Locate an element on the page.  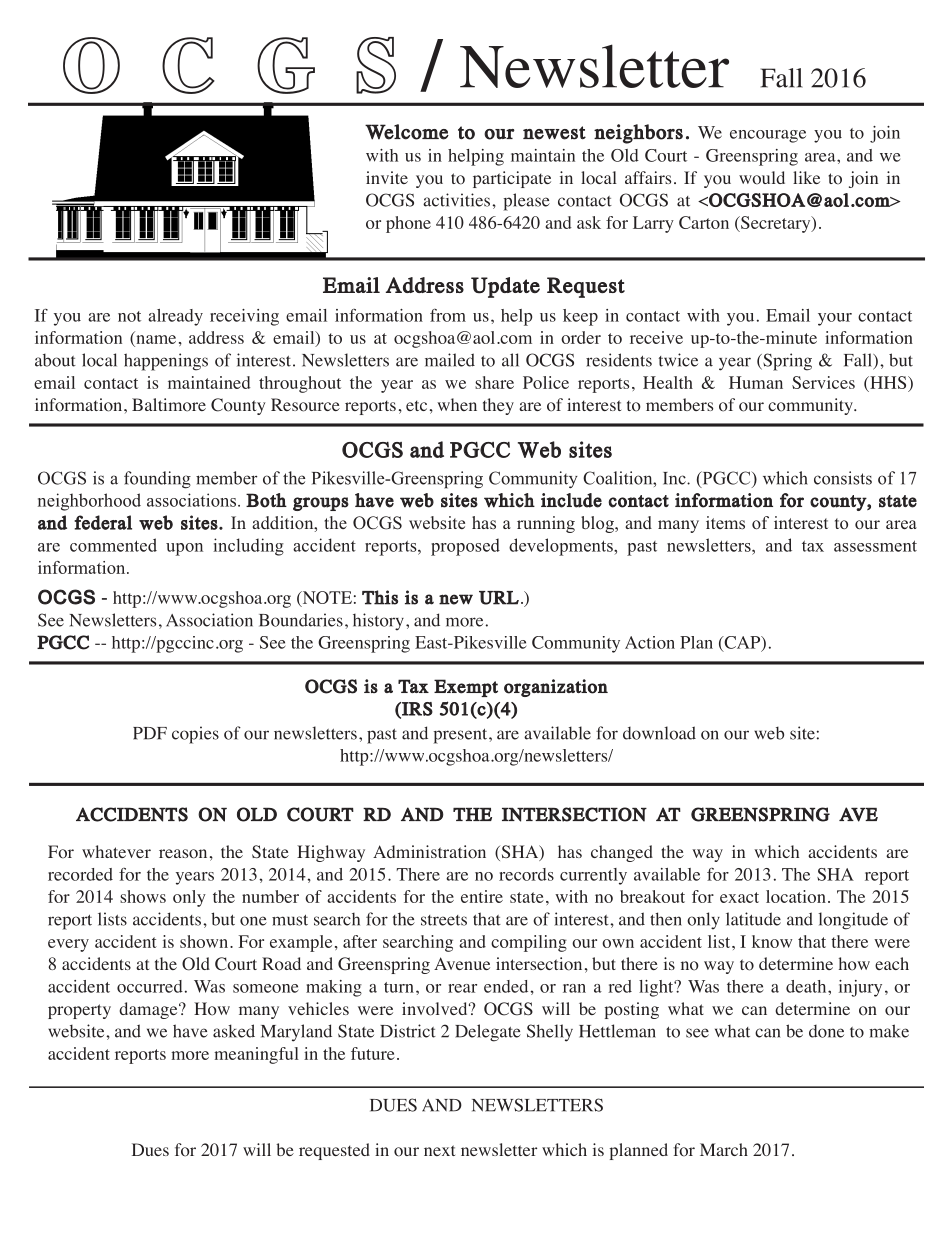
URL is located at coordinates (499, 598).
